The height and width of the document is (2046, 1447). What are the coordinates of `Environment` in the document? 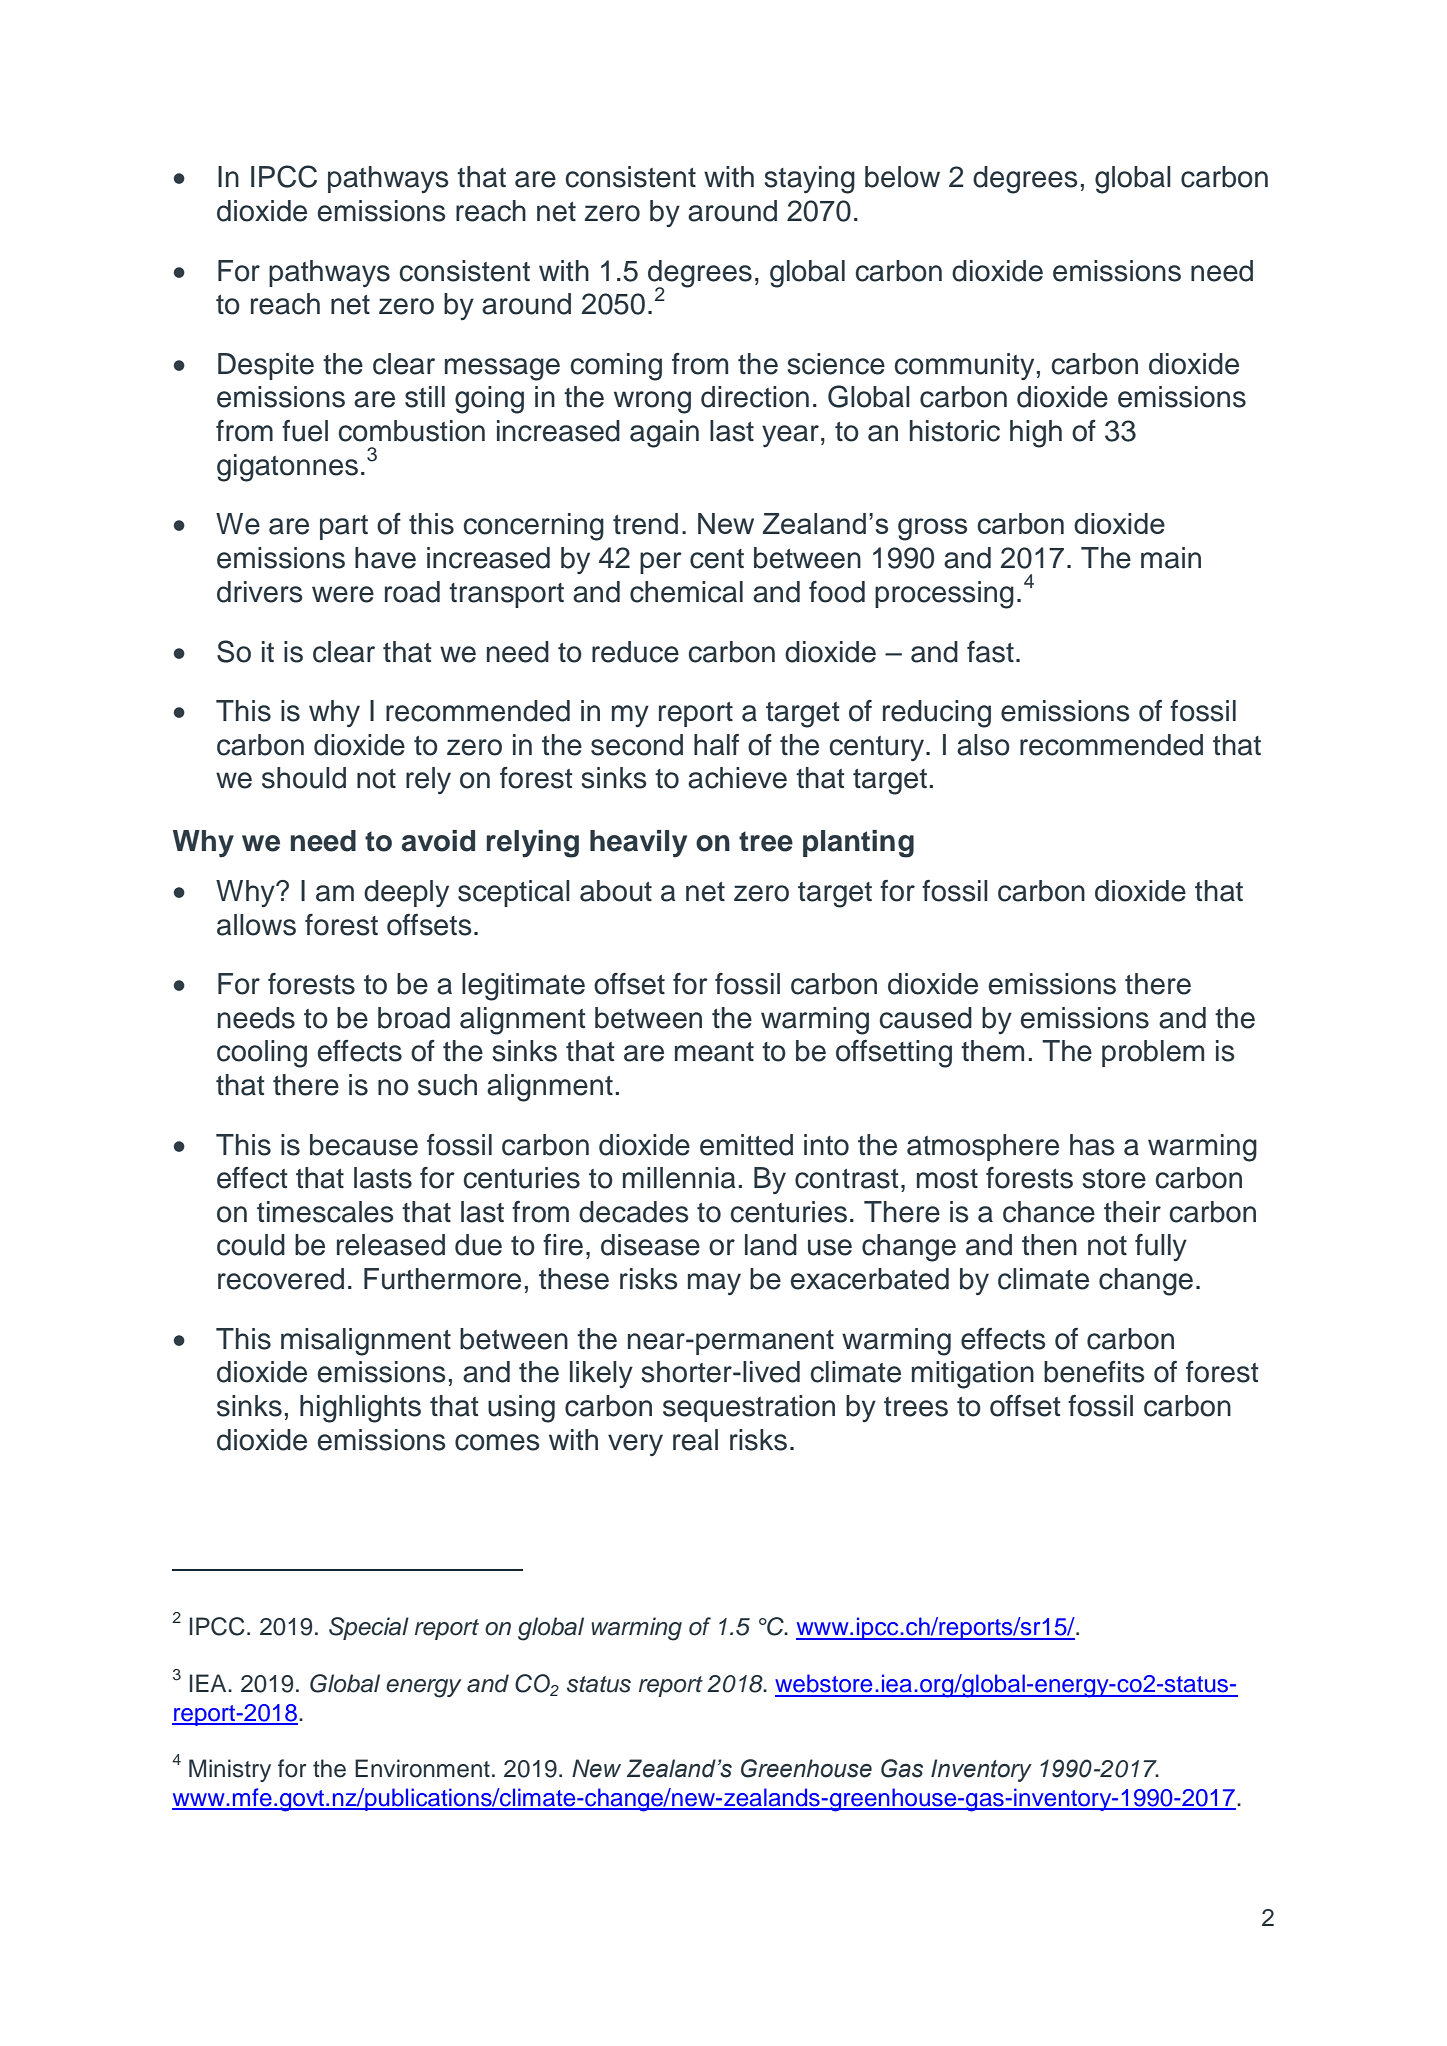 It's located at (422, 1768).
